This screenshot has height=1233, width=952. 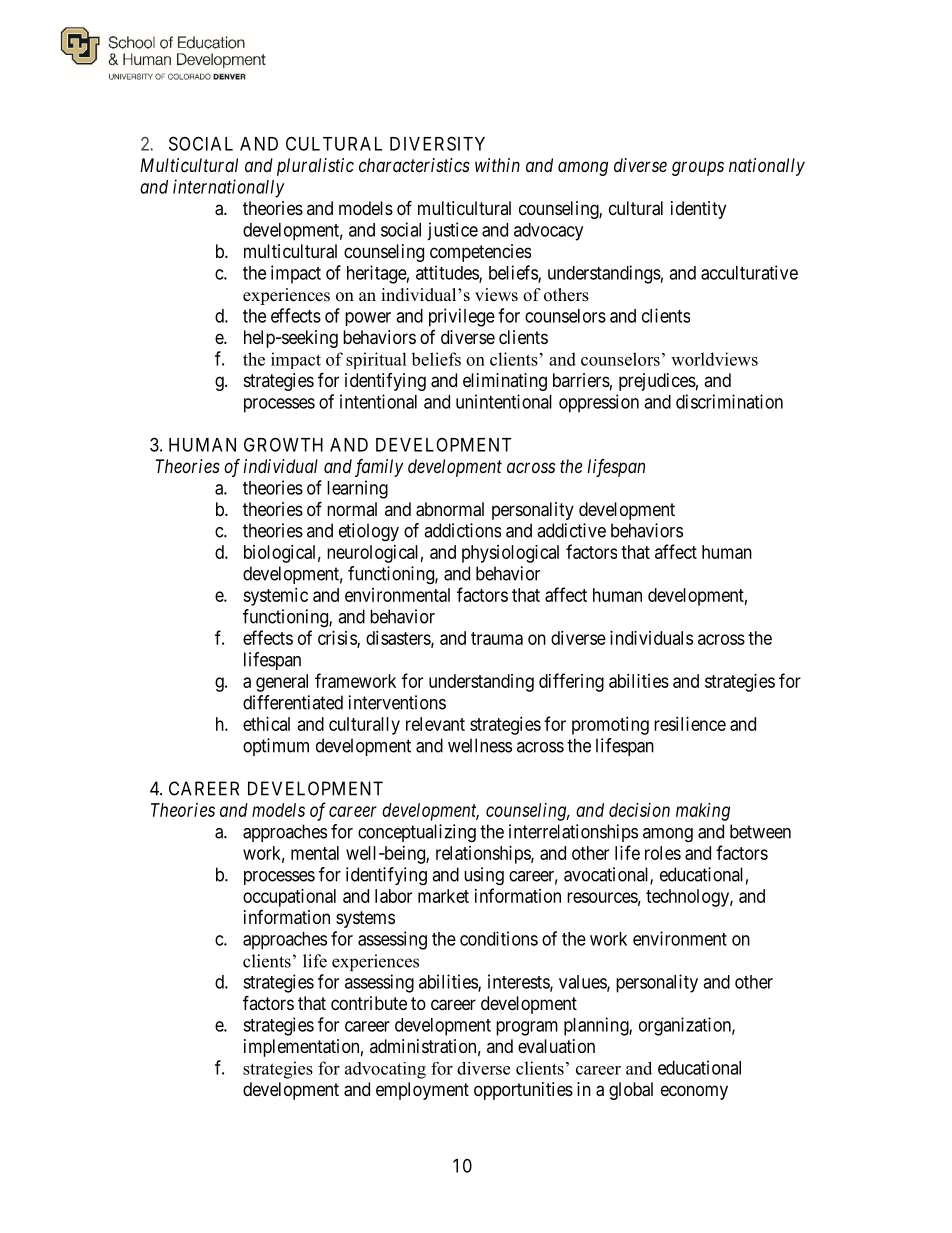 What do you see at coordinates (698, 168) in the screenshot?
I see `groups` at bounding box center [698, 168].
